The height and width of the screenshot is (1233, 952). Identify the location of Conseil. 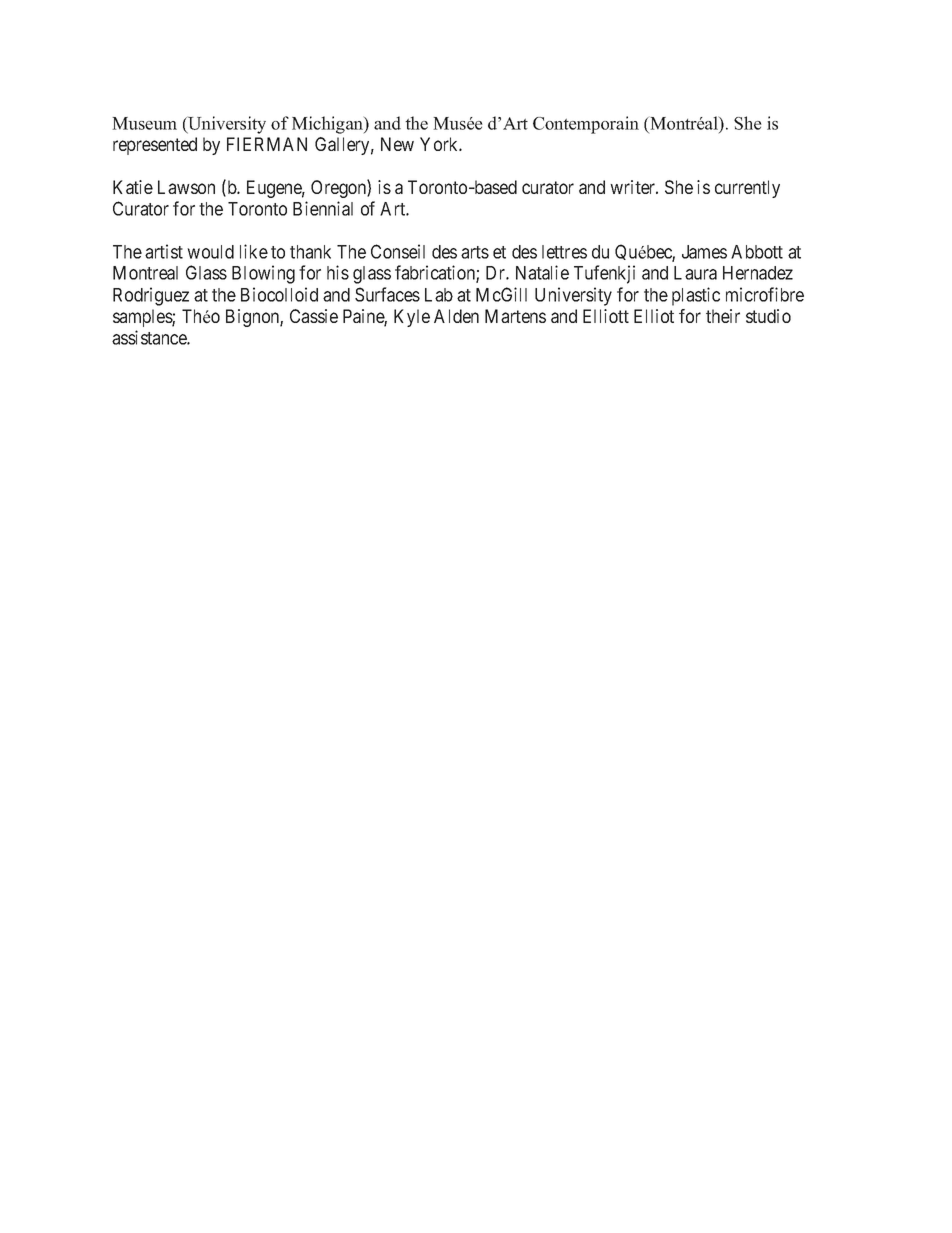
(398, 251).
